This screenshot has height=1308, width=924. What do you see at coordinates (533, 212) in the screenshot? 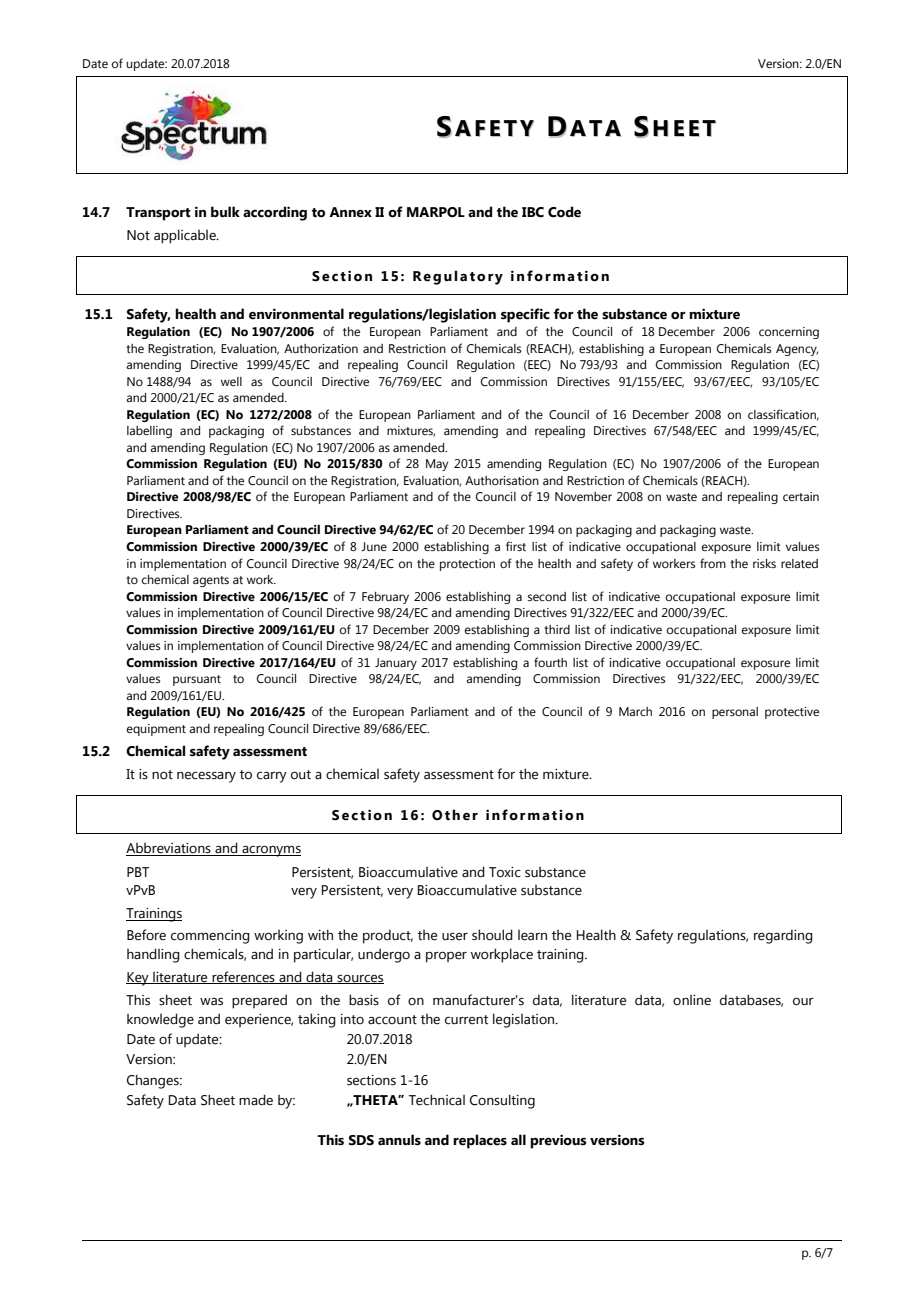
I see `IBC` at bounding box center [533, 212].
